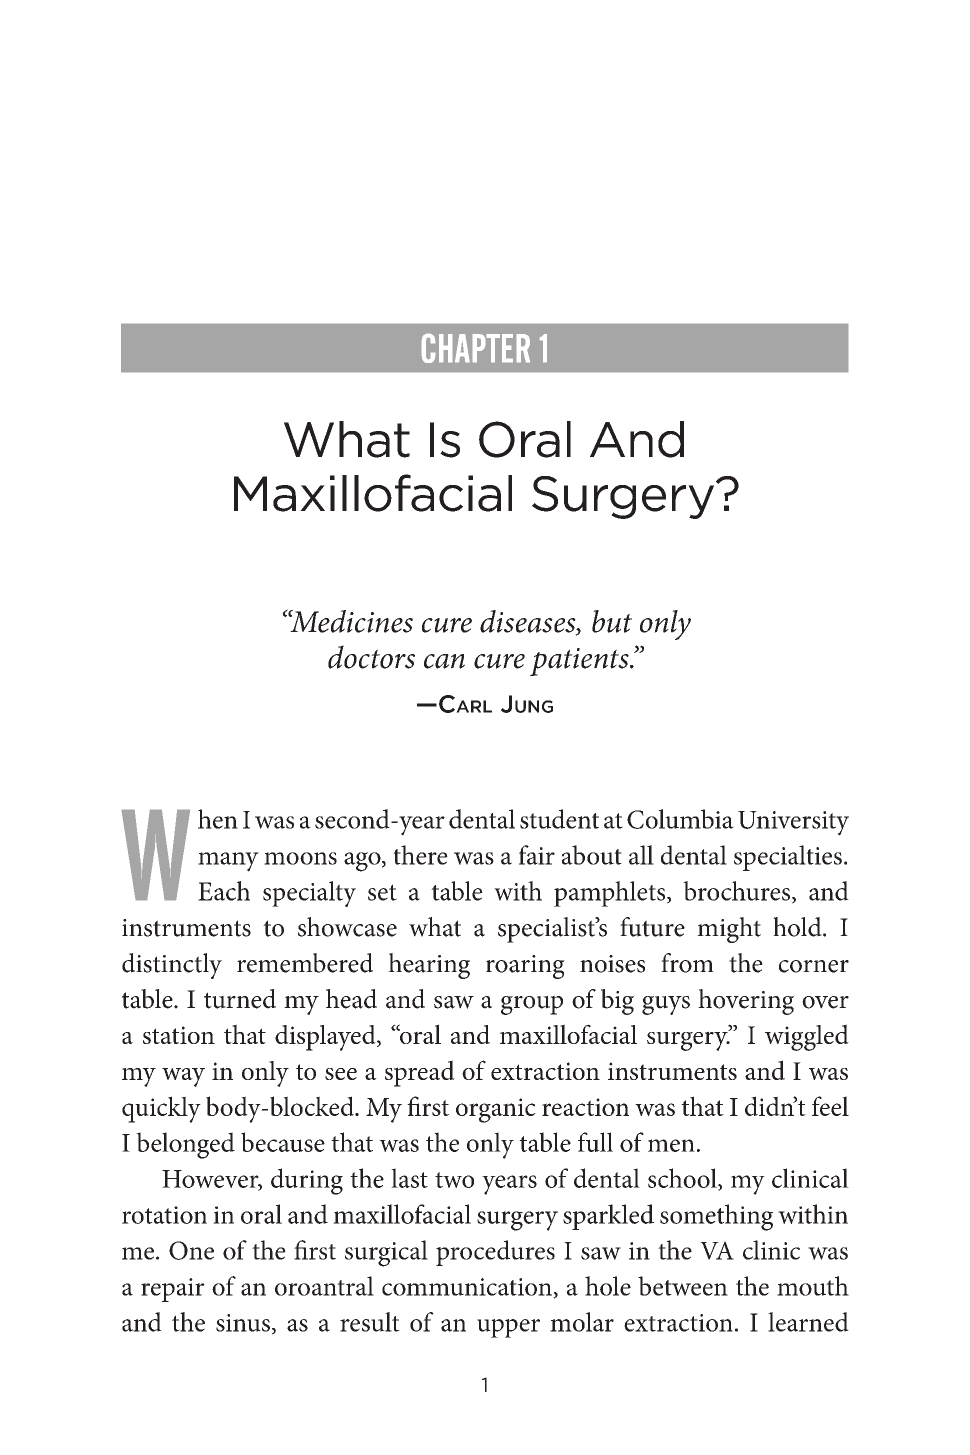 The image size is (970, 1455). What do you see at coordinates (476, 348) in the screenshot?
I see `CHAPTER` at bounding box center [476, 348].
